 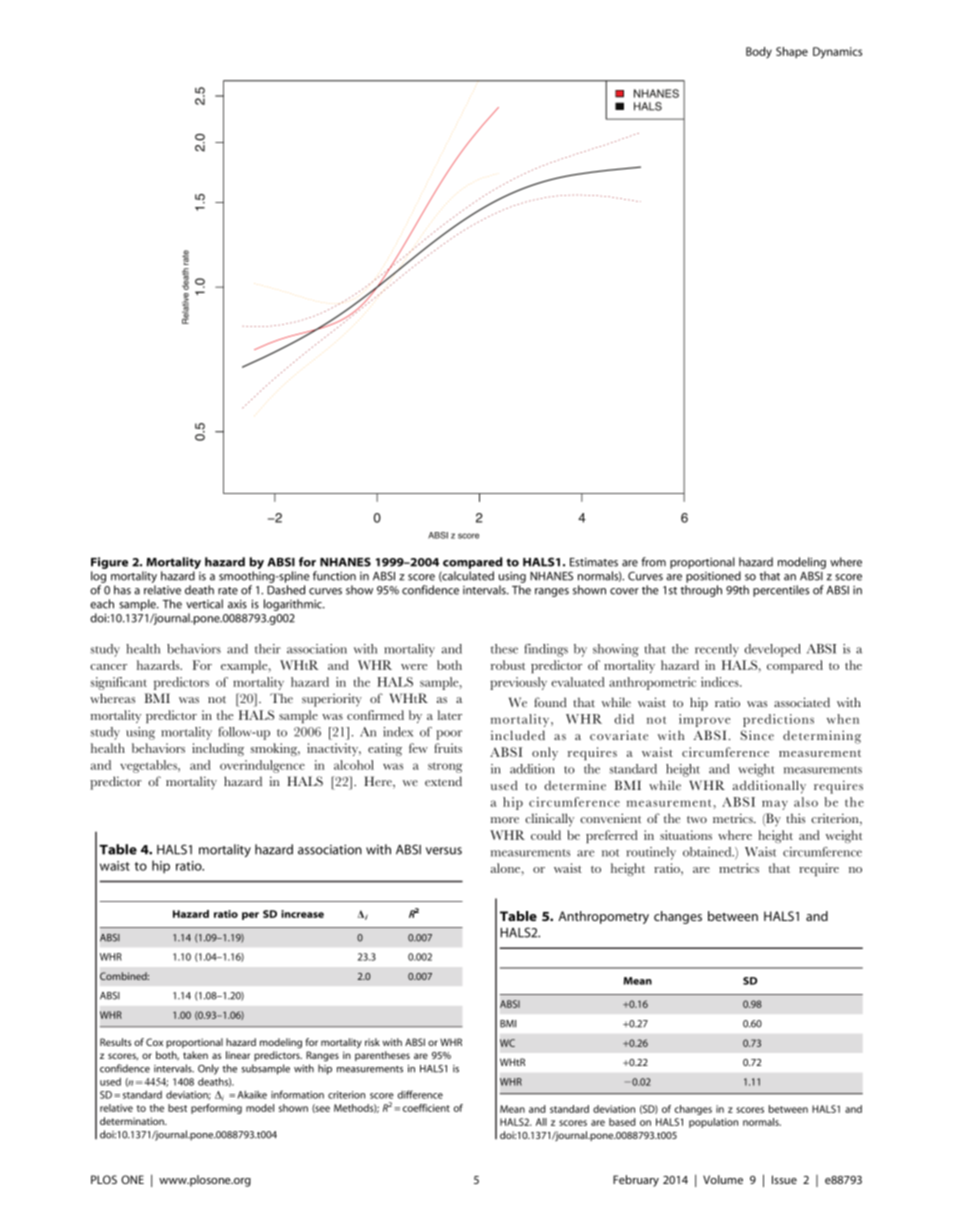 I want to click on Shape, so click(x=792, y=52).
